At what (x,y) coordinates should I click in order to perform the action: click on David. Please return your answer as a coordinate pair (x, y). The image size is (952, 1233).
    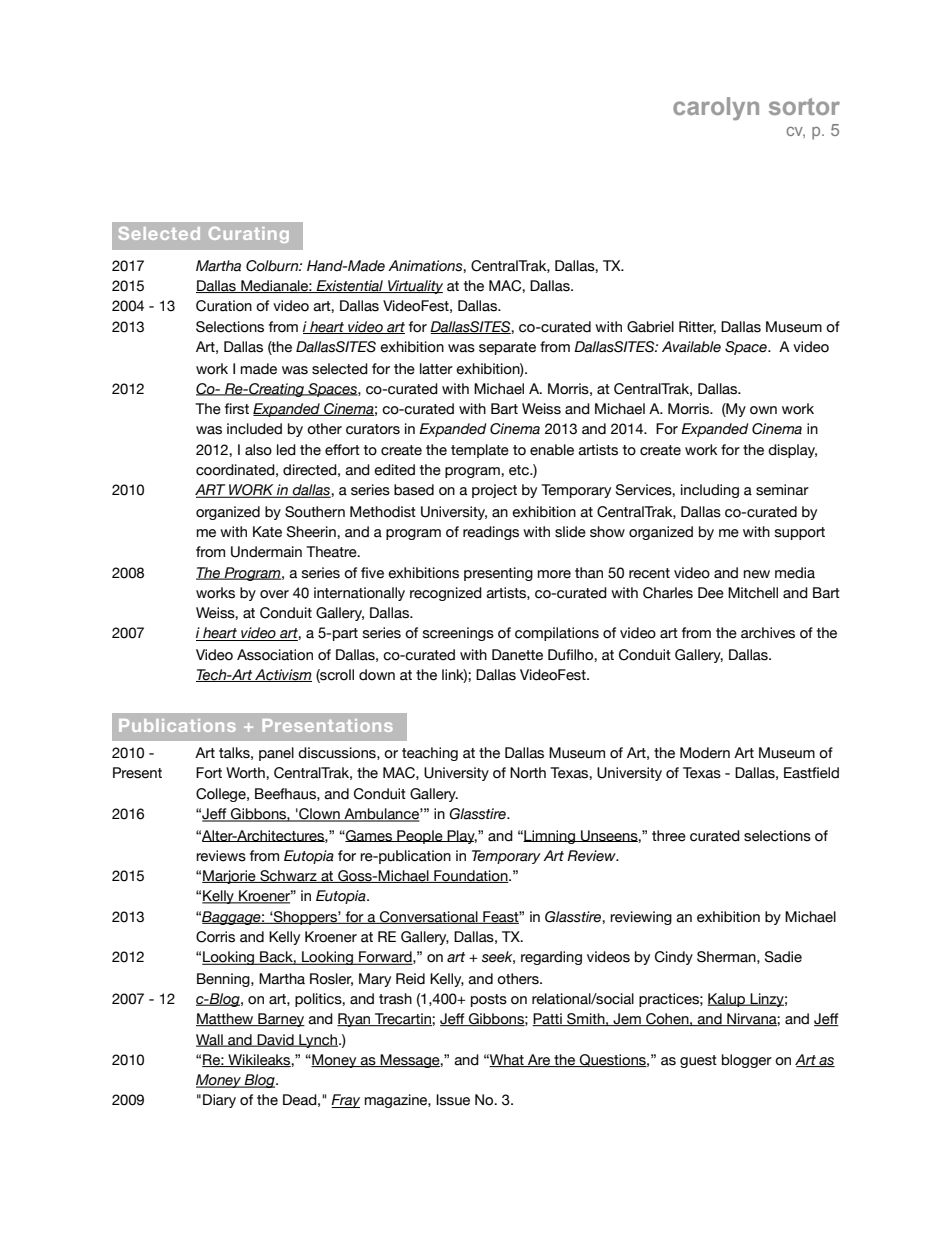
    Looking at the image, I should click on (275, 1040).
